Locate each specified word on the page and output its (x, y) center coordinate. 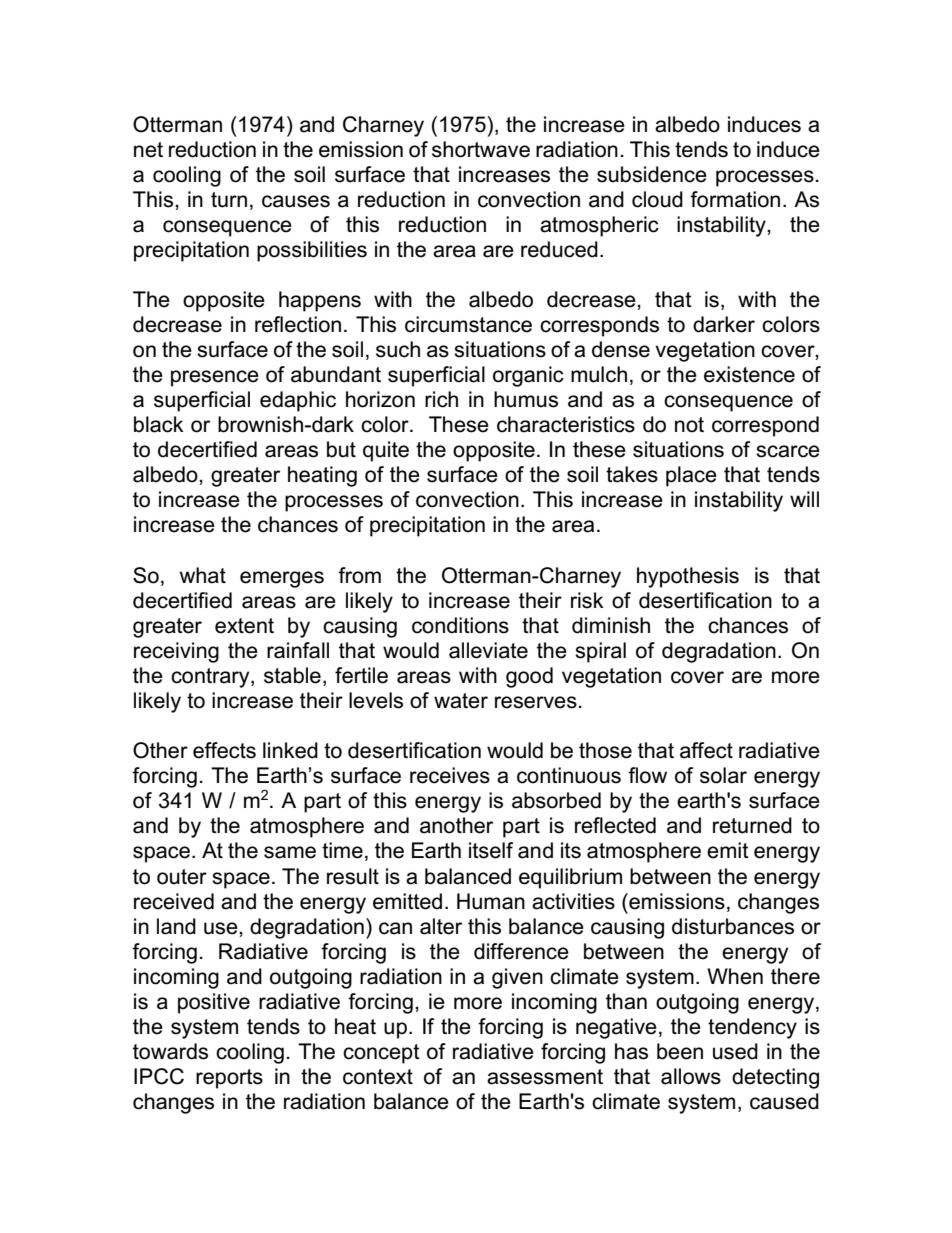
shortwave (481, 149)
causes (296, 201)
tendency (752, 1028)
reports (229, 1079)
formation (735, 199)
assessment (545, 1077)
